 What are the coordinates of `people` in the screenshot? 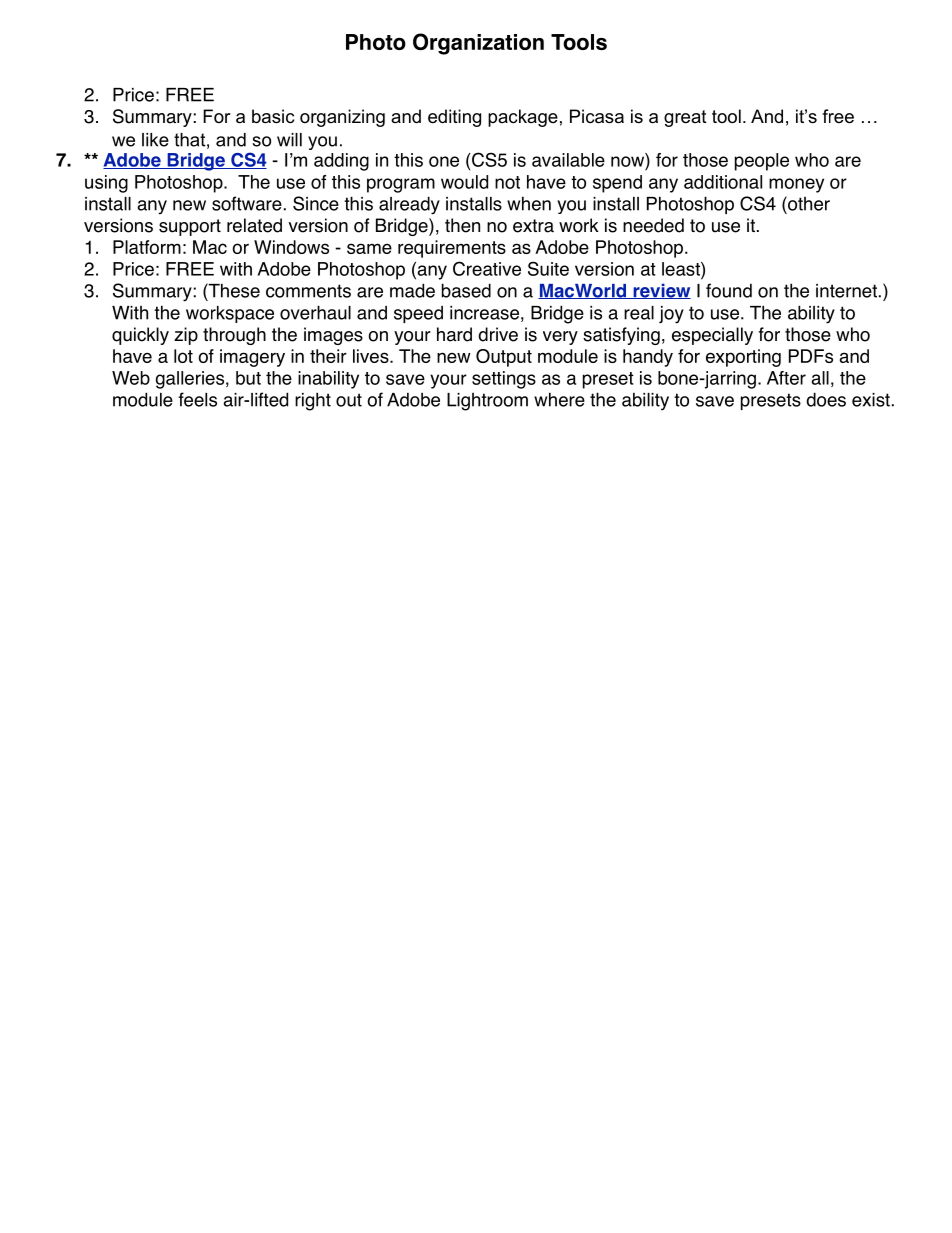 It's located at (762, 162).
